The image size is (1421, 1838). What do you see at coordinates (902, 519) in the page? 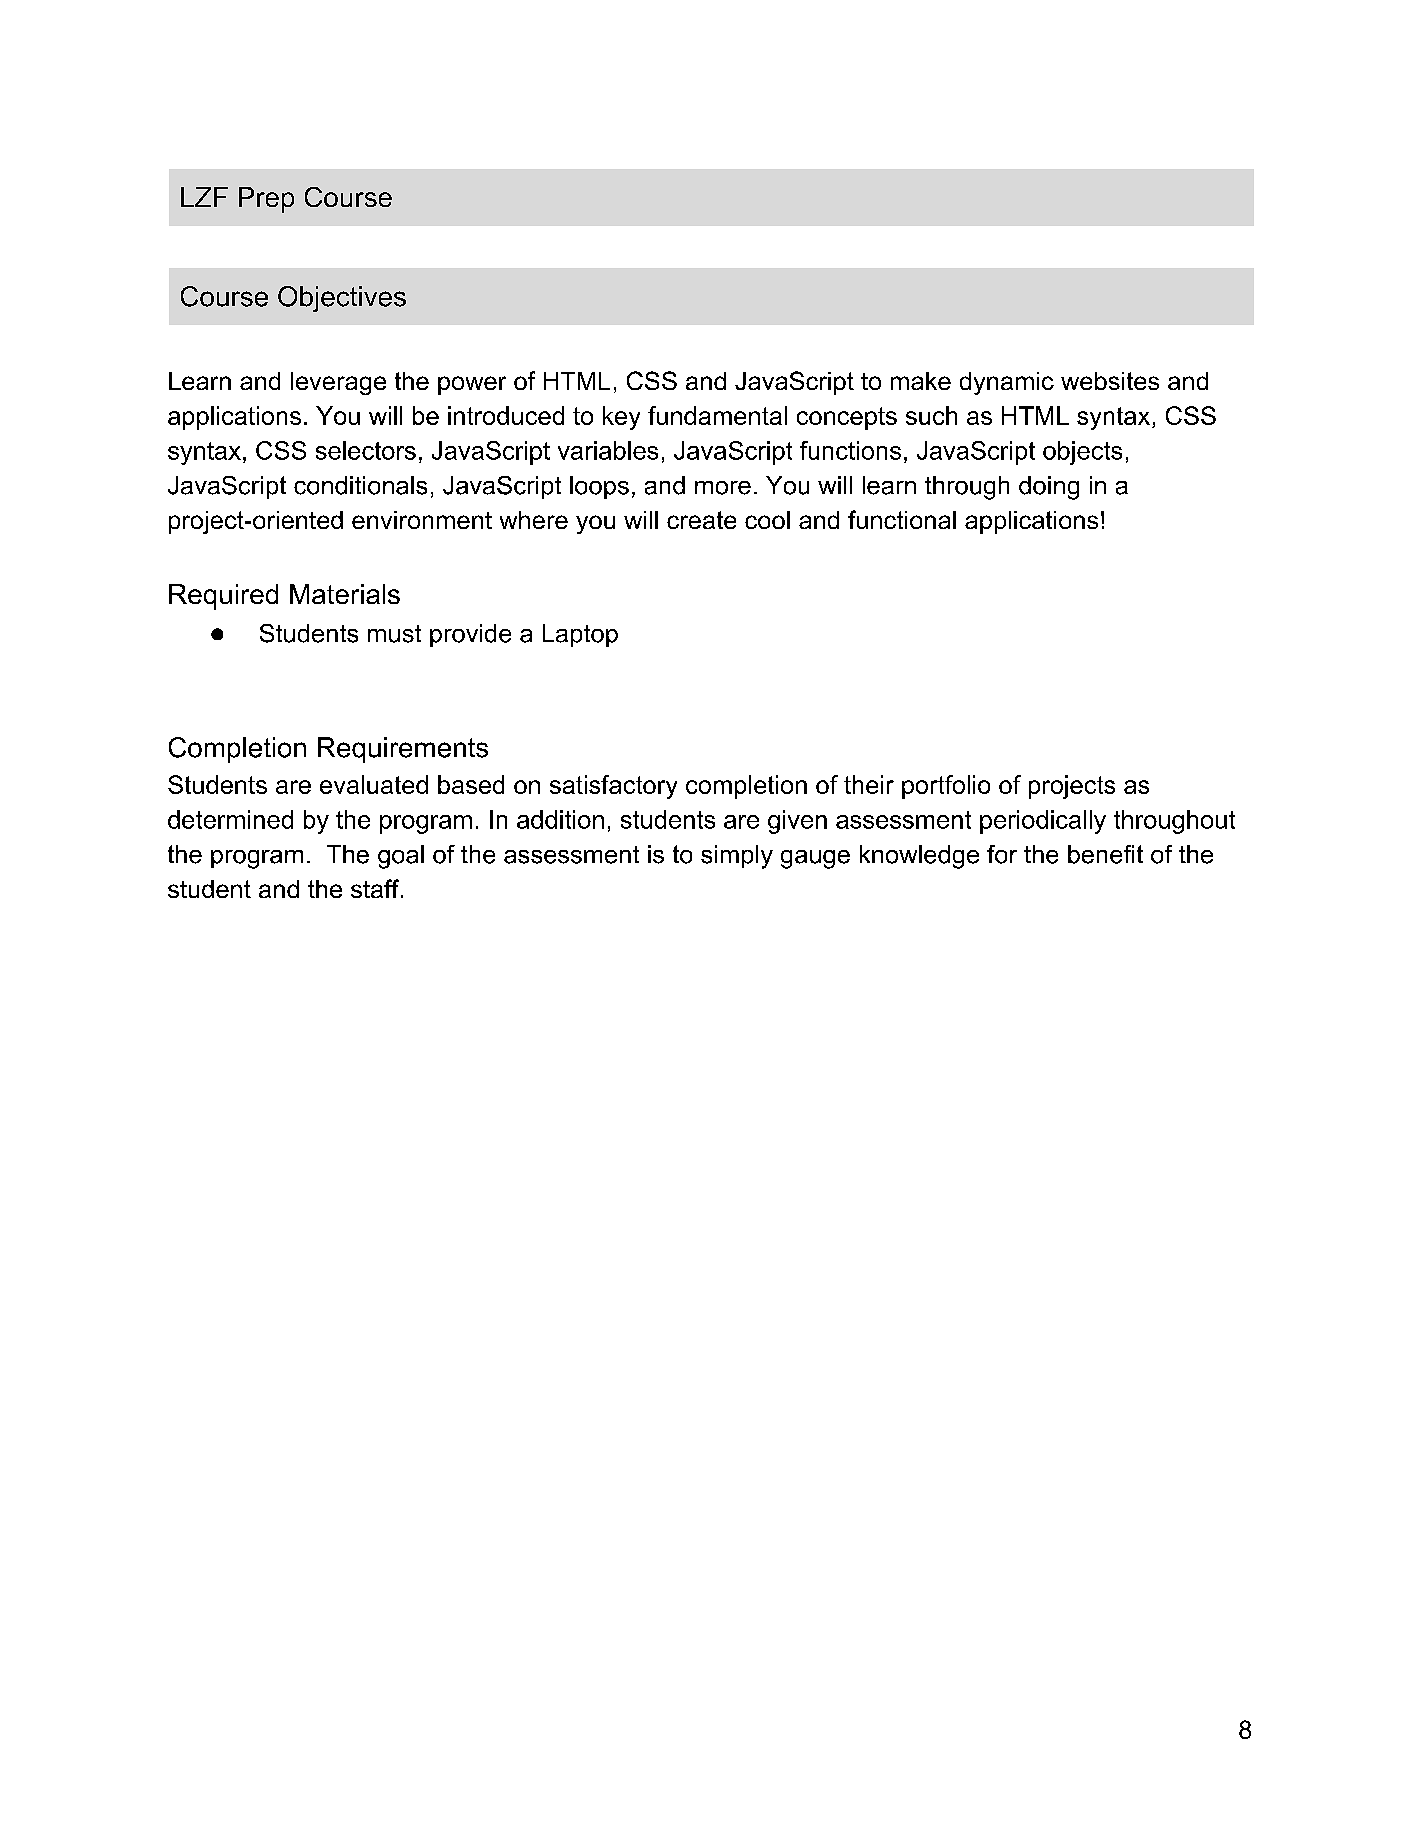
I see `functional` at bounding box center [902, 519].
